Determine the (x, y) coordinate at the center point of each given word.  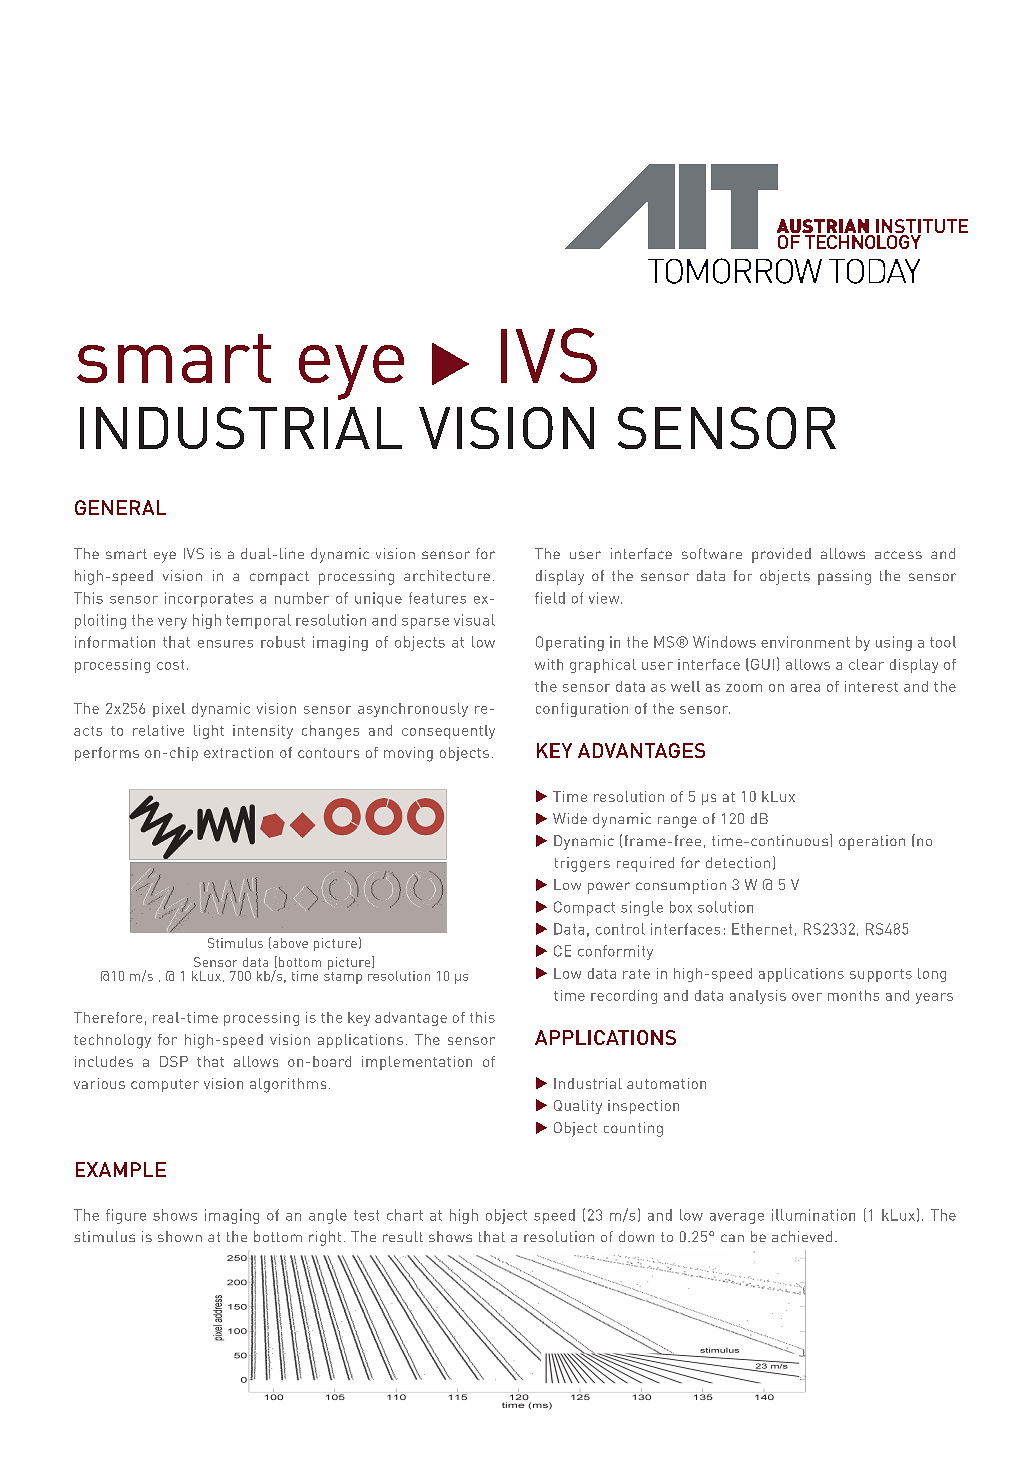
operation (872, 842)
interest (871, 686)
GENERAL (120, 507)
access (898, 555)
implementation (417, 1063)
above (290, 943)
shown (180, 1236)
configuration (582, 710)
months (853, 995)
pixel (169, 710)
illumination (813, 1215)
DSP (174, 1061)
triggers (582, 864)
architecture (447, 575)
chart (405, 1215)
